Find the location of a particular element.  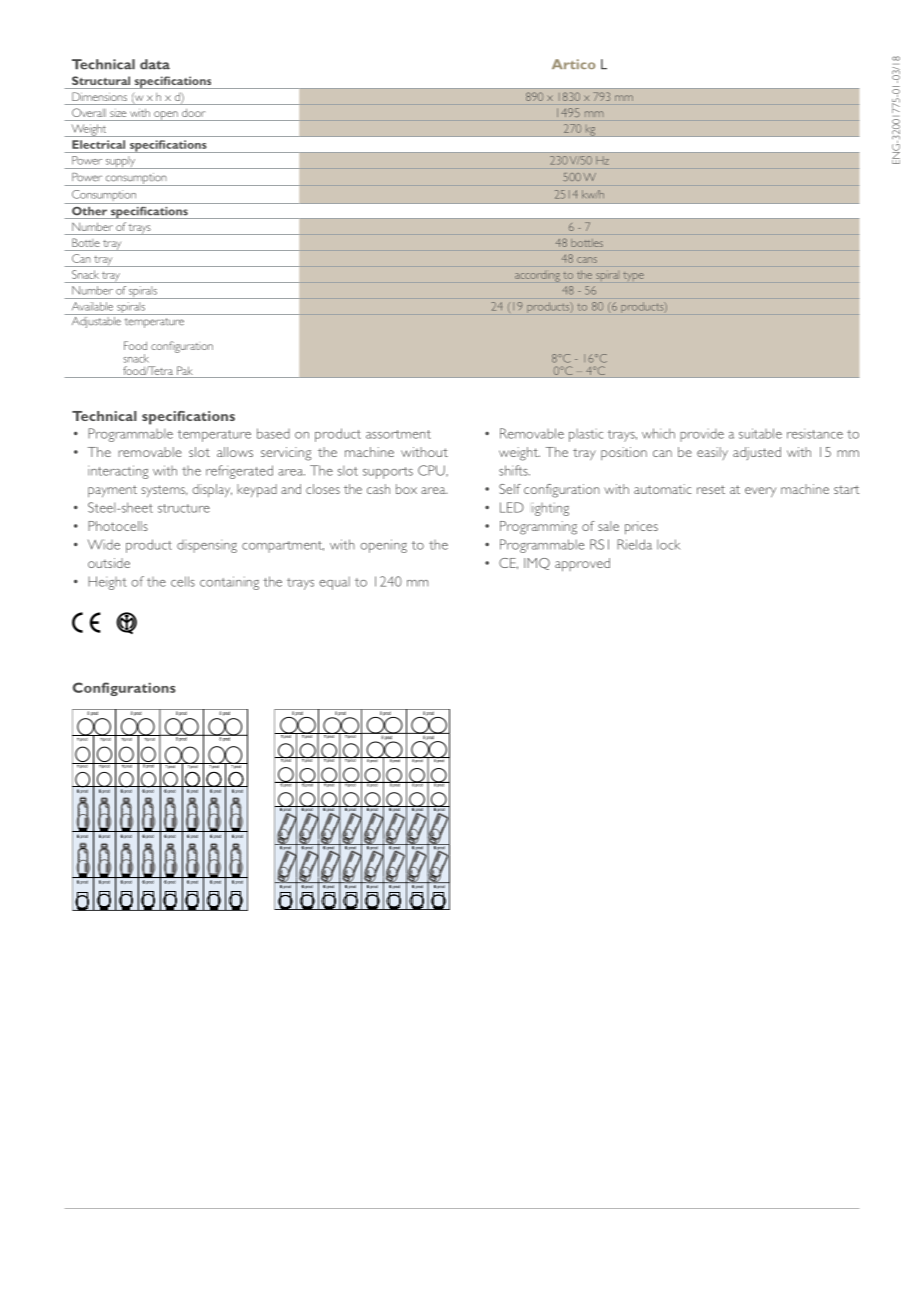

Pak is located at coordinates (185, 370).
